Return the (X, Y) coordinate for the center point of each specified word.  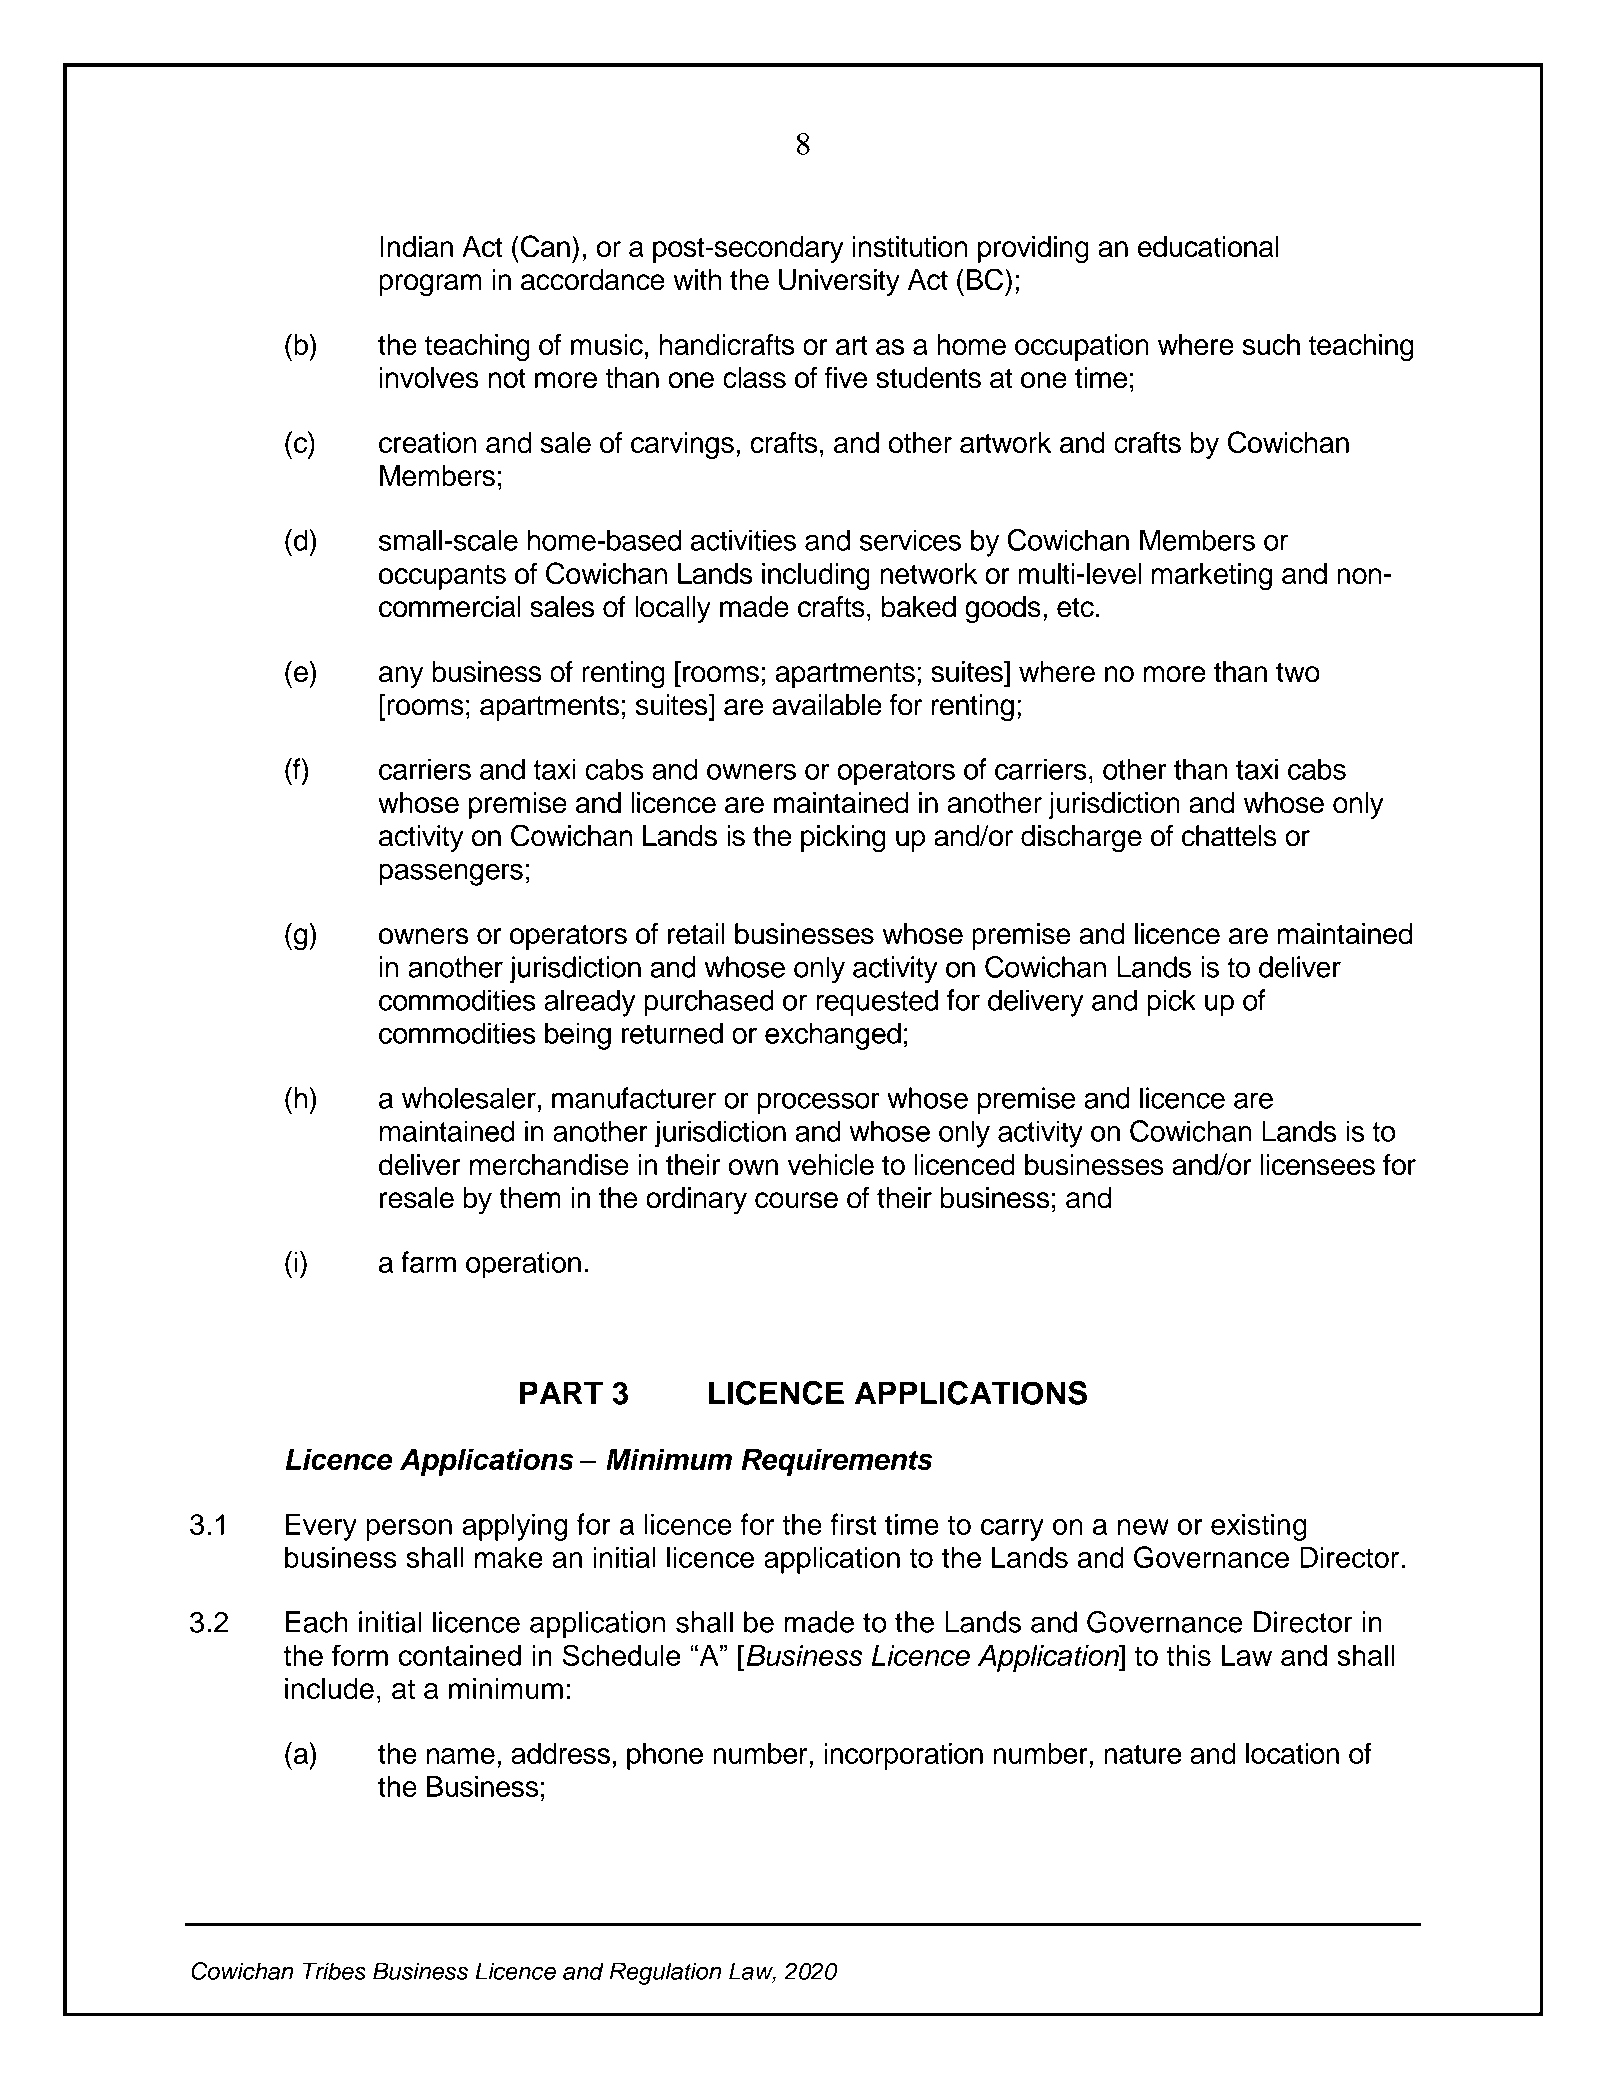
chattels (1229, 836)
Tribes (334, 1971)
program (430, 285)
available (827, 705)
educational (1208, 247)
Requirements (837, 1462)
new (1143, 1527)
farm (428, 1262)
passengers (451, 874)
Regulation (665, 1973)
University (839, 282)
